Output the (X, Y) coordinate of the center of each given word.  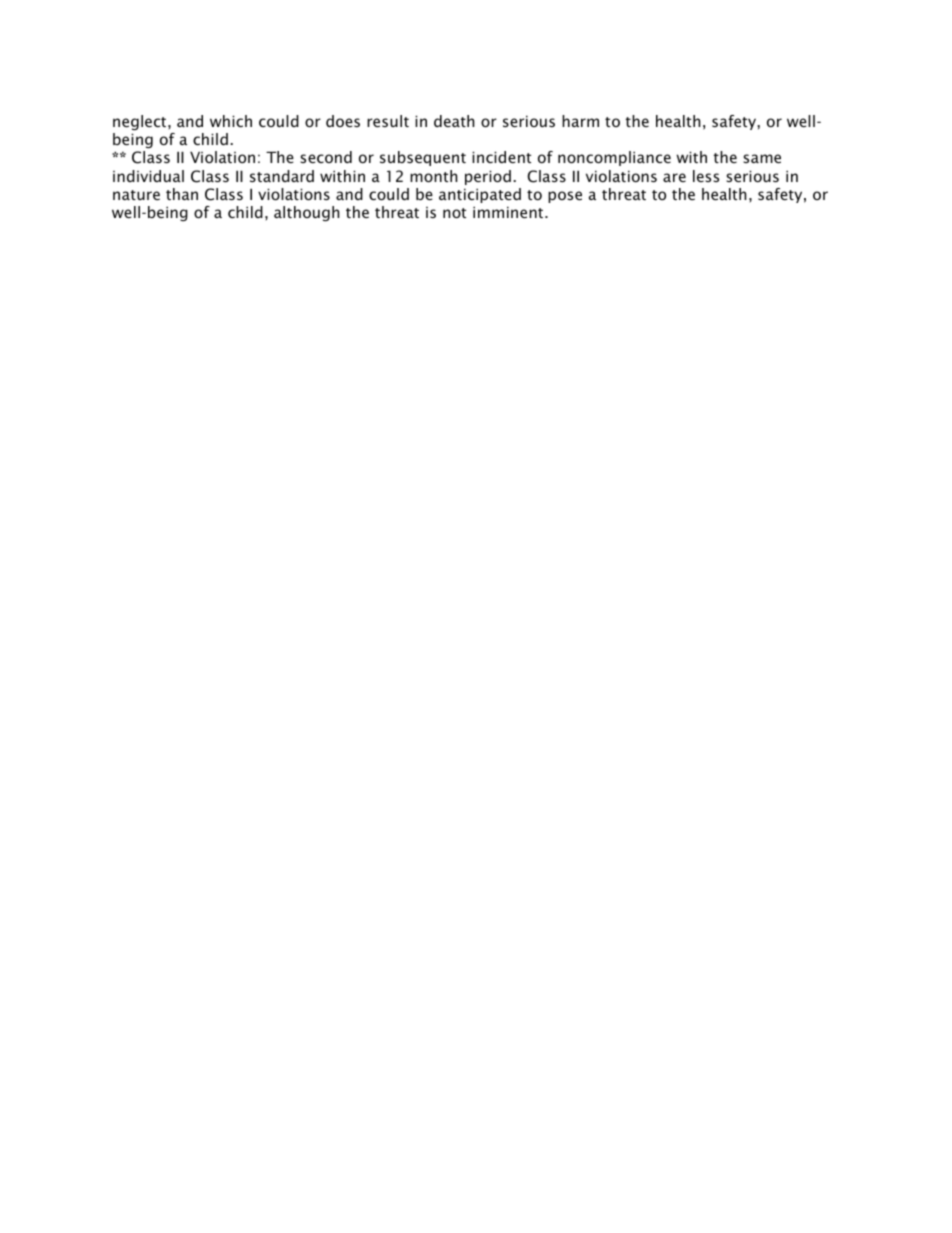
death (454, 121)
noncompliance (614, 158)
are (674, 177)
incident (501, 157)
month (434, 176)
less (706, 176)
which (231, 121)
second (326, 157)
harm (580, 121)
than (182, 194)
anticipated (480, 195)
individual (148, 176)
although (307, 213)
